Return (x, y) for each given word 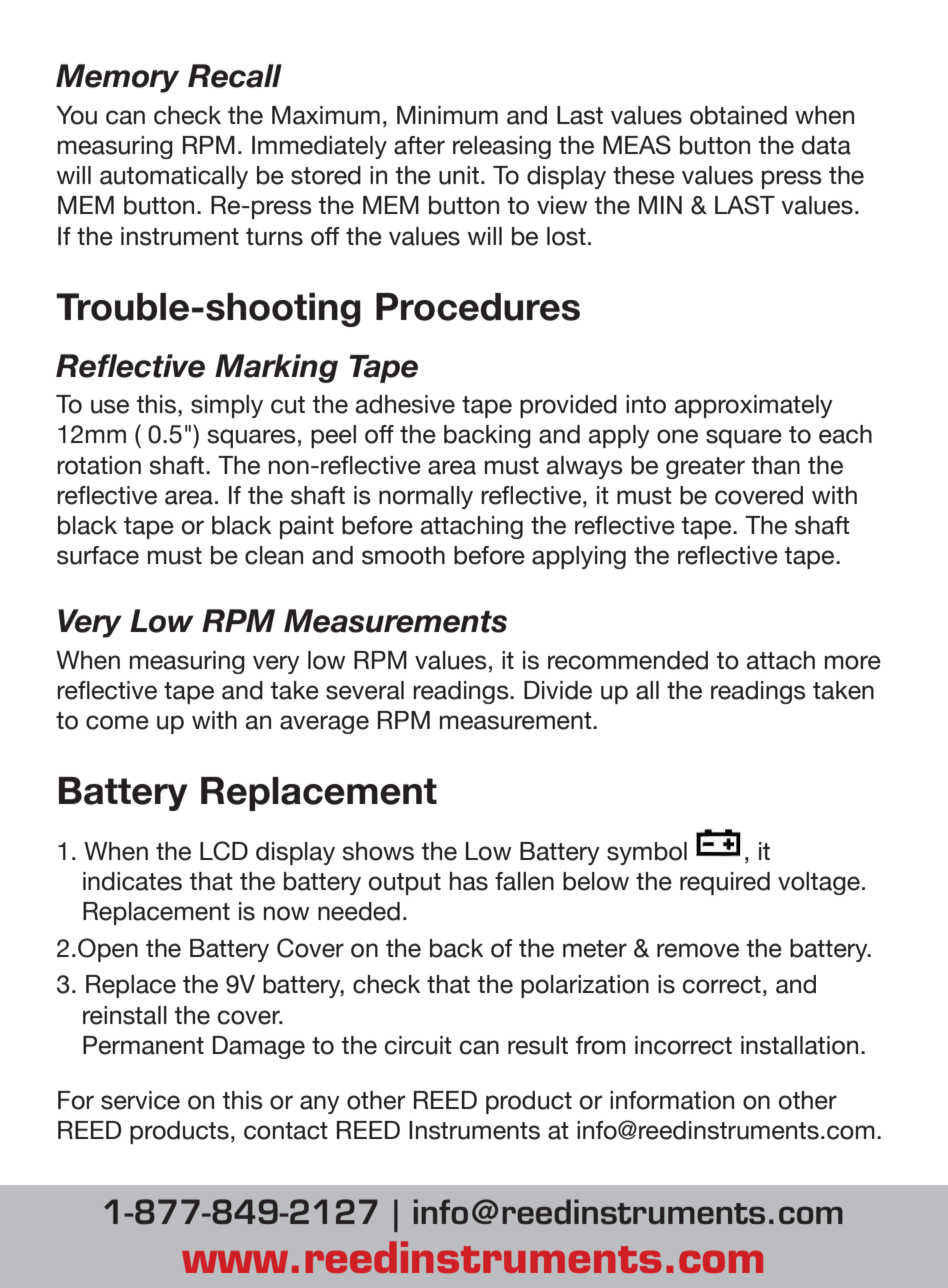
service (140, 1100)
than (776, 465)
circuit (418, 1045)
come (117, 722)
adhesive (405, 404)
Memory (117, 78)
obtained (738, 115)
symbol (647, 853)
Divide (558, 690)
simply (227, 406)
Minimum (447, 115)
